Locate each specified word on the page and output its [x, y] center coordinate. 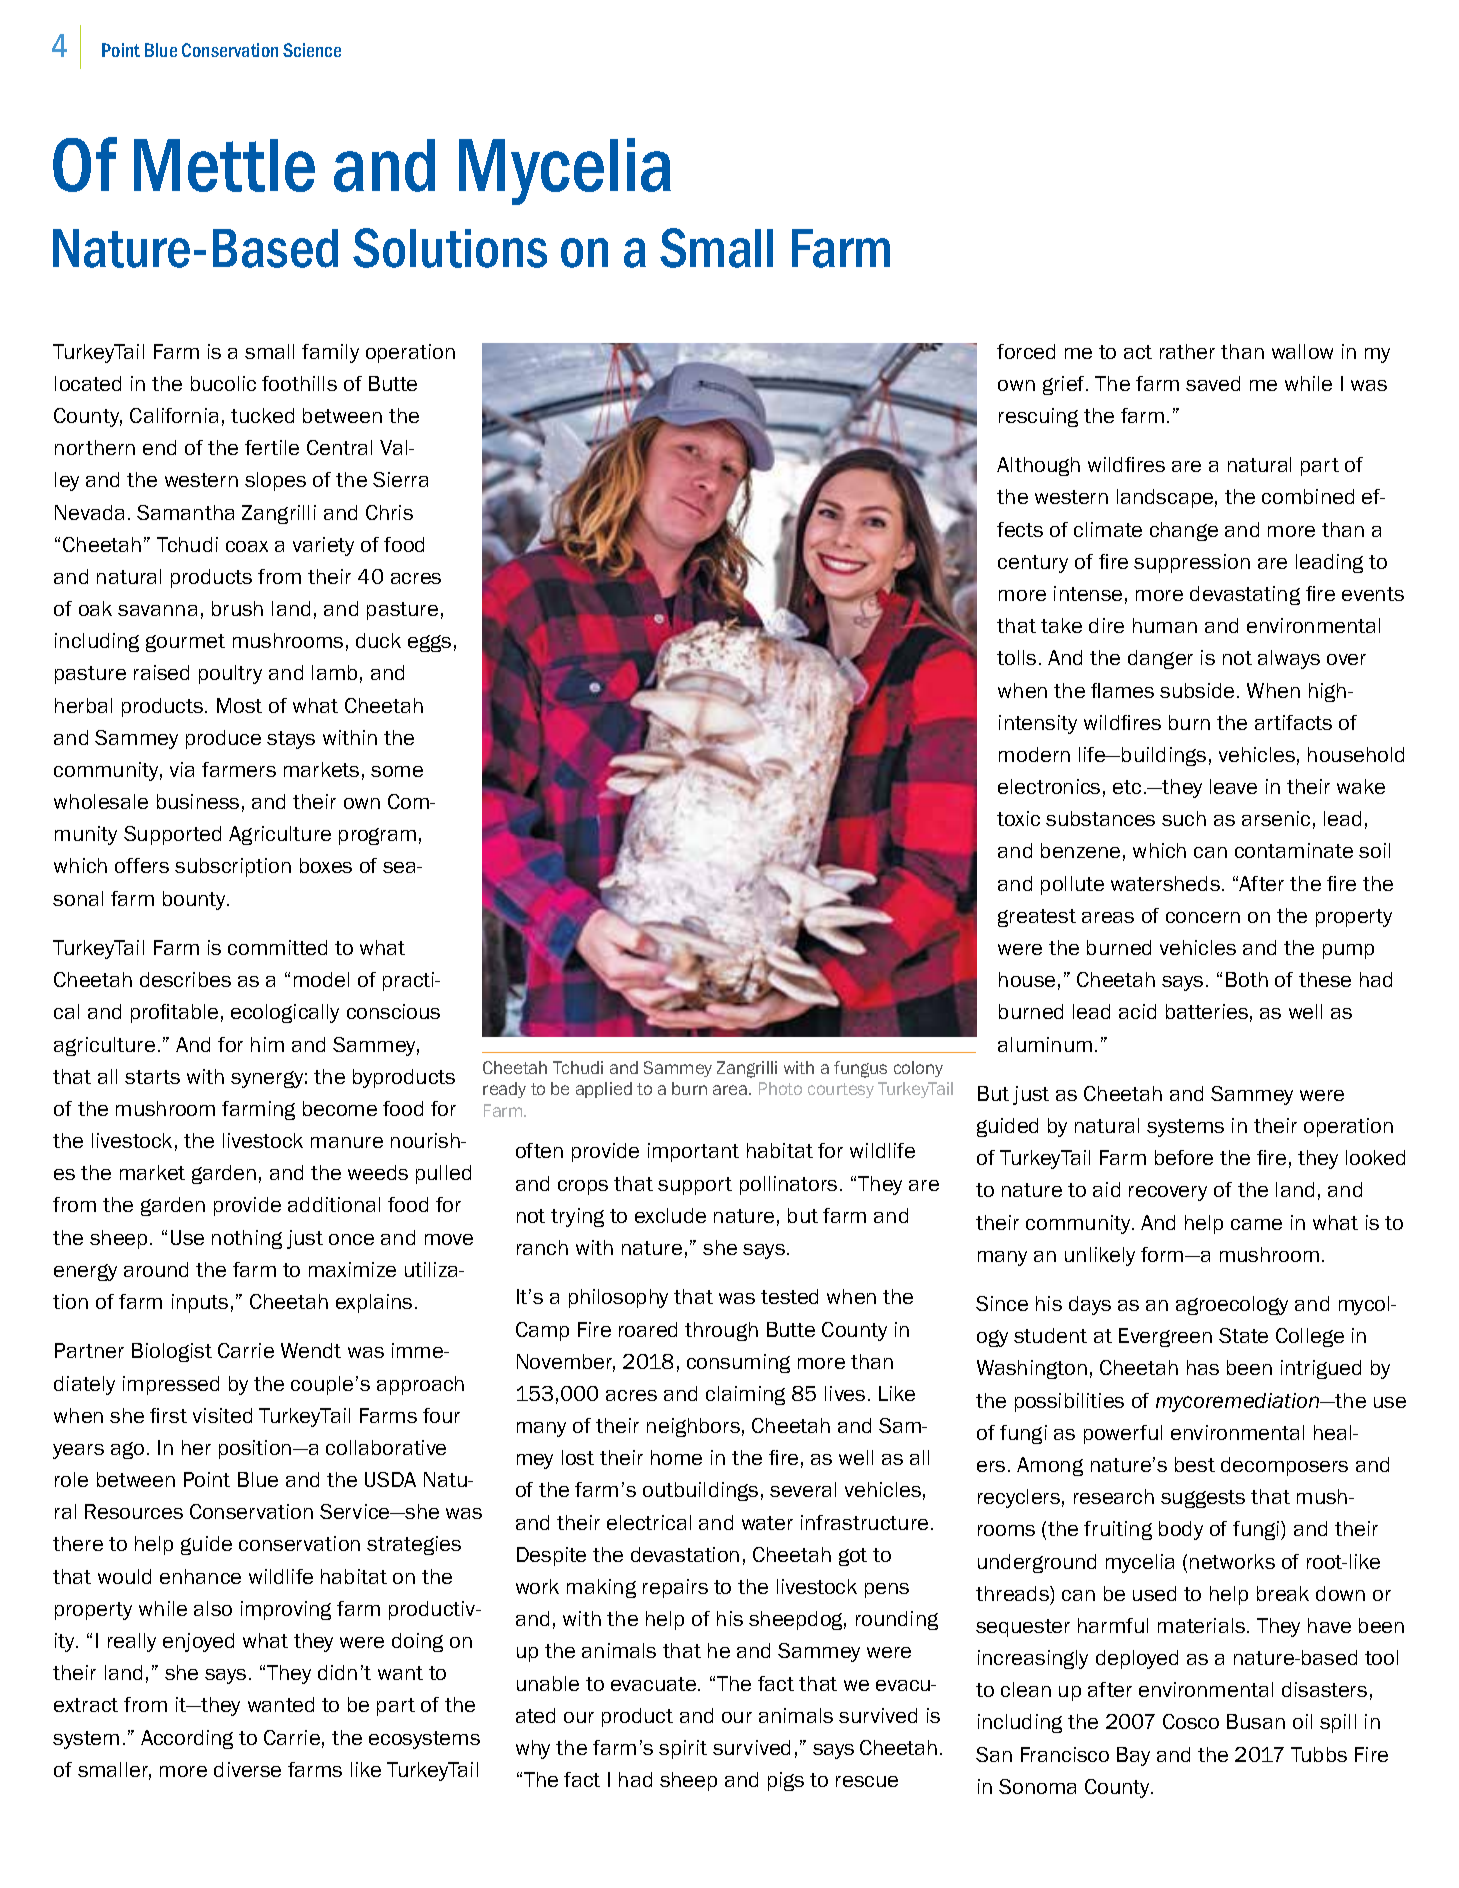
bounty [196, 900]
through [721, 1331]
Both [1247, 979]
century [1033, 564]
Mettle [224, 165]
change [1184, 531]
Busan [1256, 1721]
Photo [780, 1088]
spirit [683, 1749]
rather [1187, 351]
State [1243, 1335]
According [187, 1739]
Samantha [185, 512]
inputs [200, 1303]
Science [312, 50]
